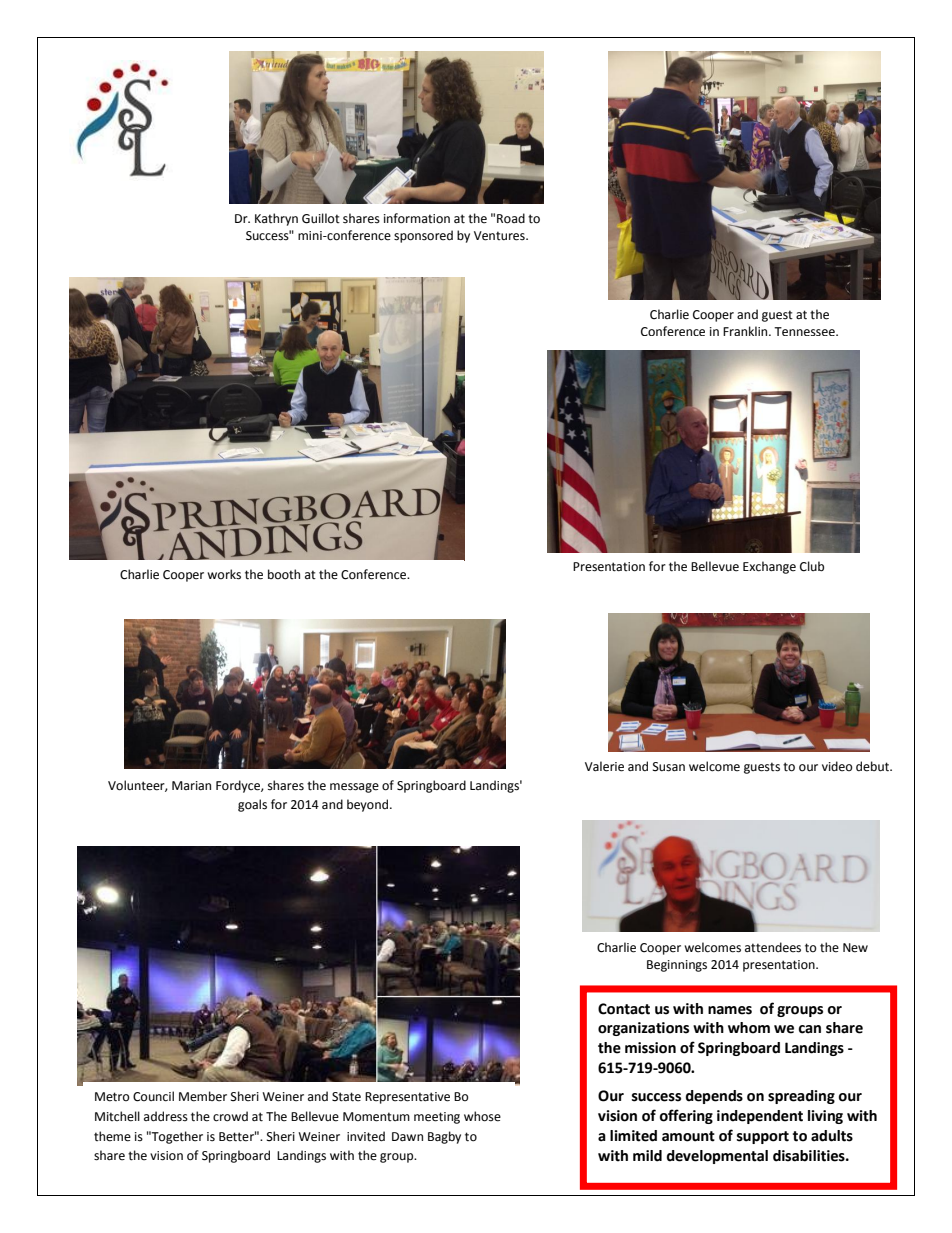  What do you see at coordinates (769, 567) in the image?
I see `Exchange` at bounding box center [769, 567].
